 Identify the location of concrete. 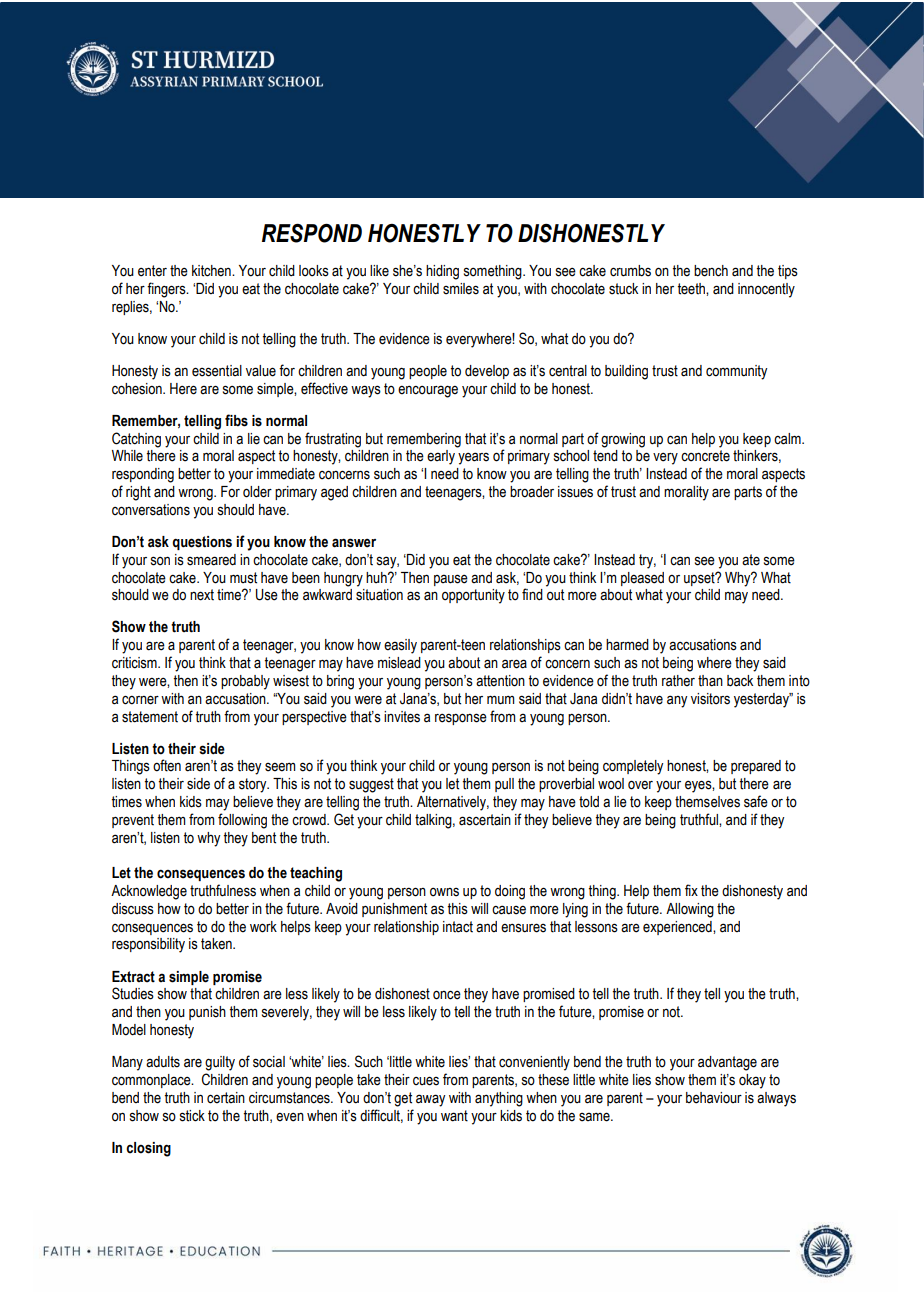
(705, 456).
